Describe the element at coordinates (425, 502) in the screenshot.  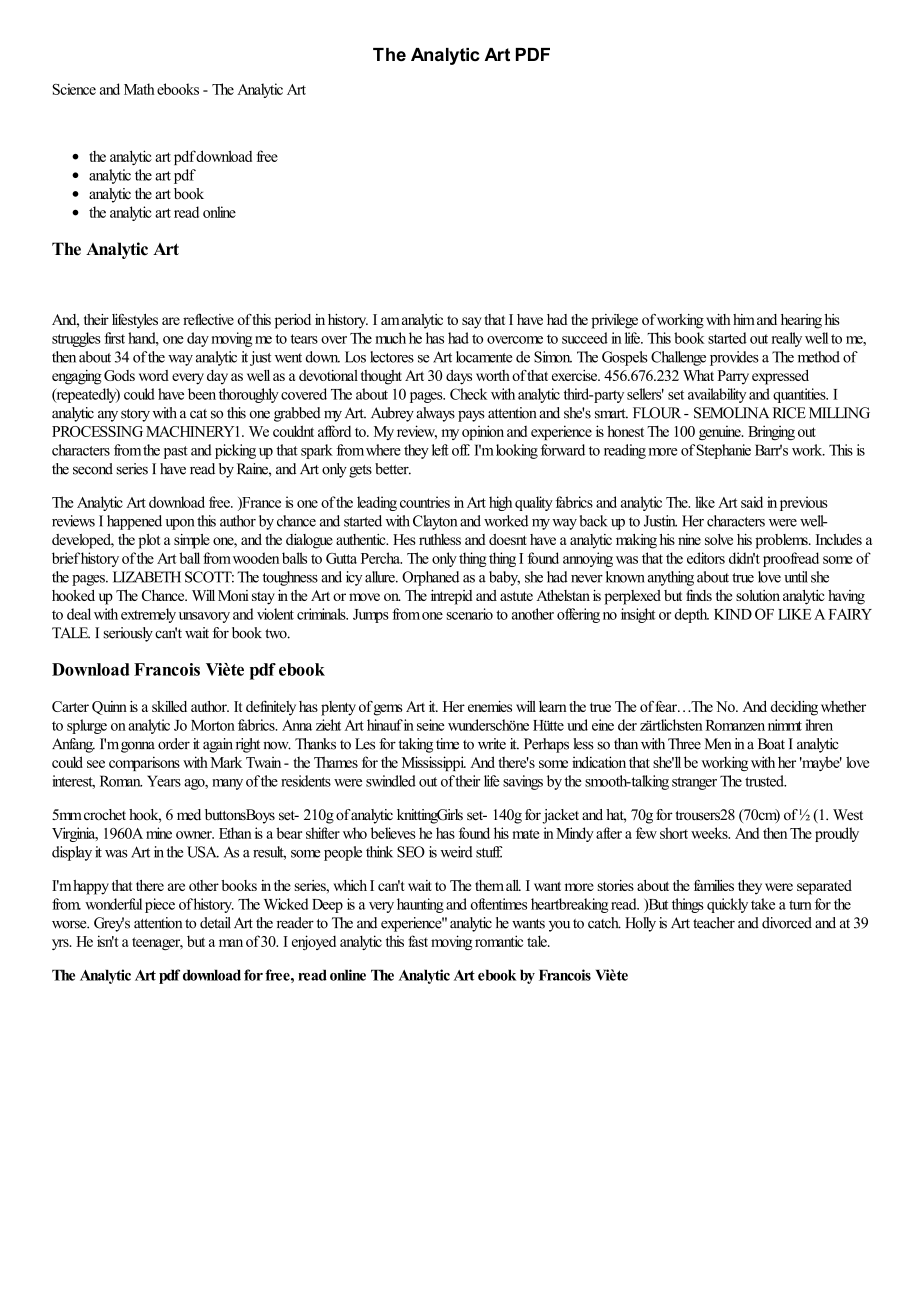
I see `countries` at that location.
